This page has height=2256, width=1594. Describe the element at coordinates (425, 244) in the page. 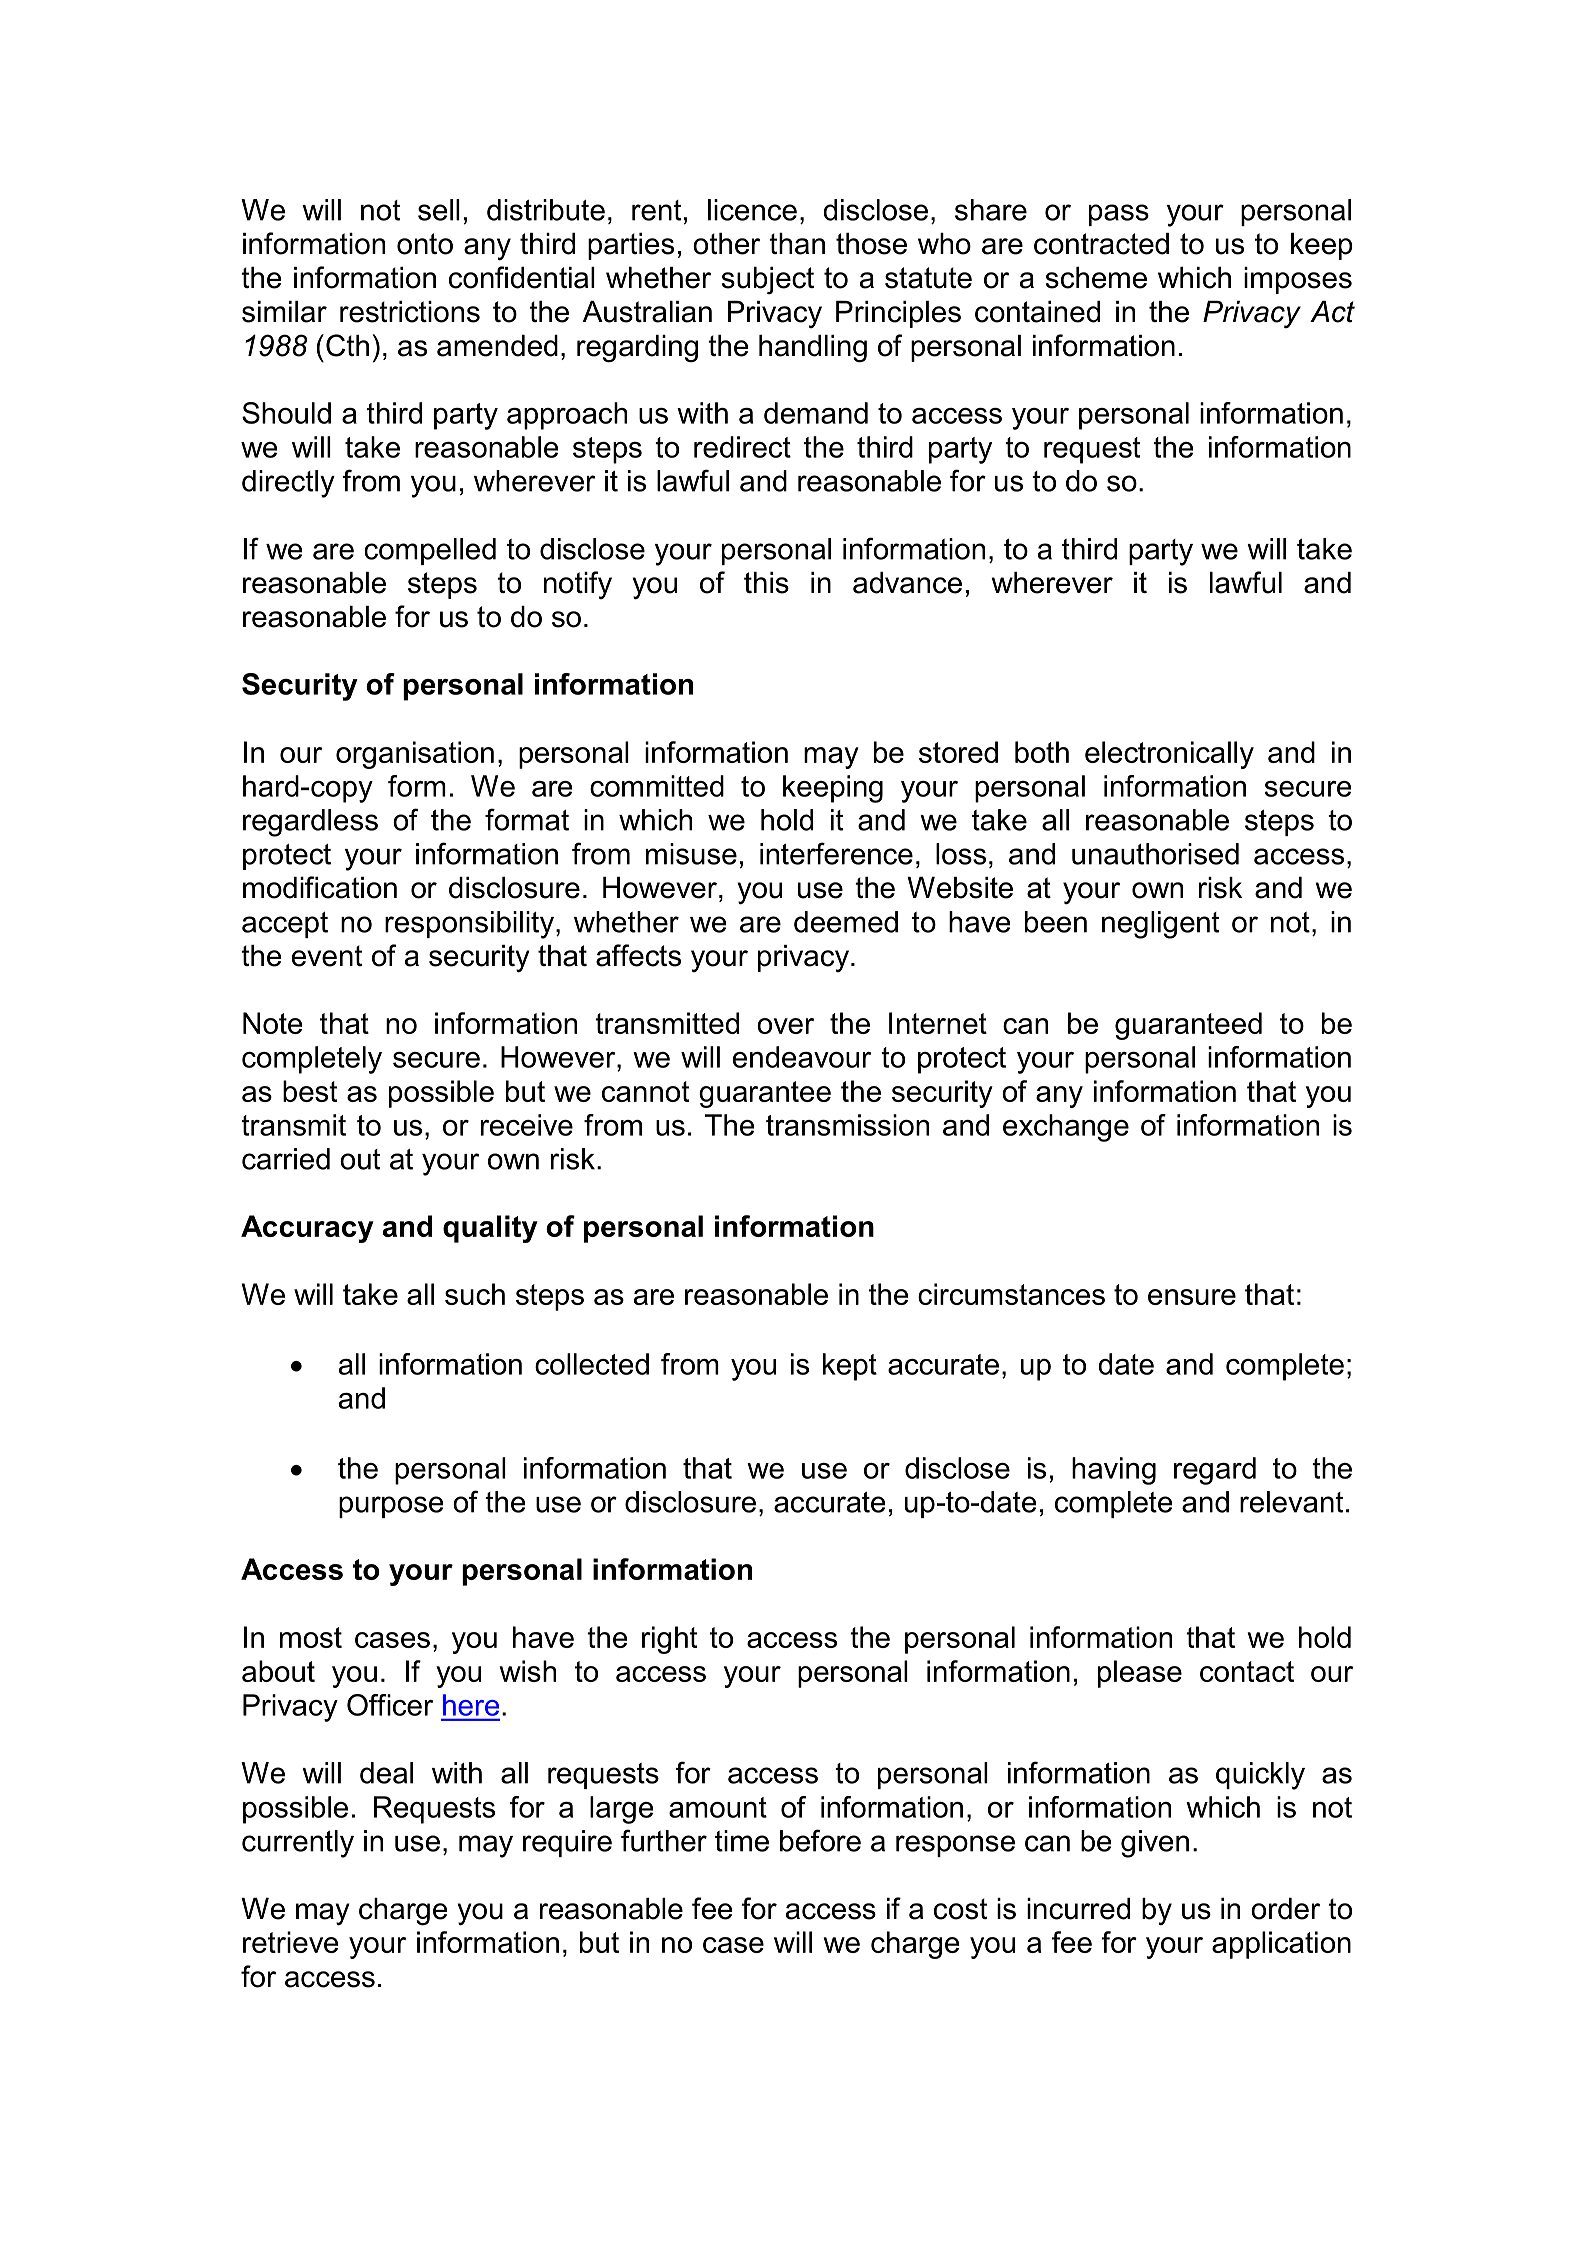

I see `onto` at that location.
